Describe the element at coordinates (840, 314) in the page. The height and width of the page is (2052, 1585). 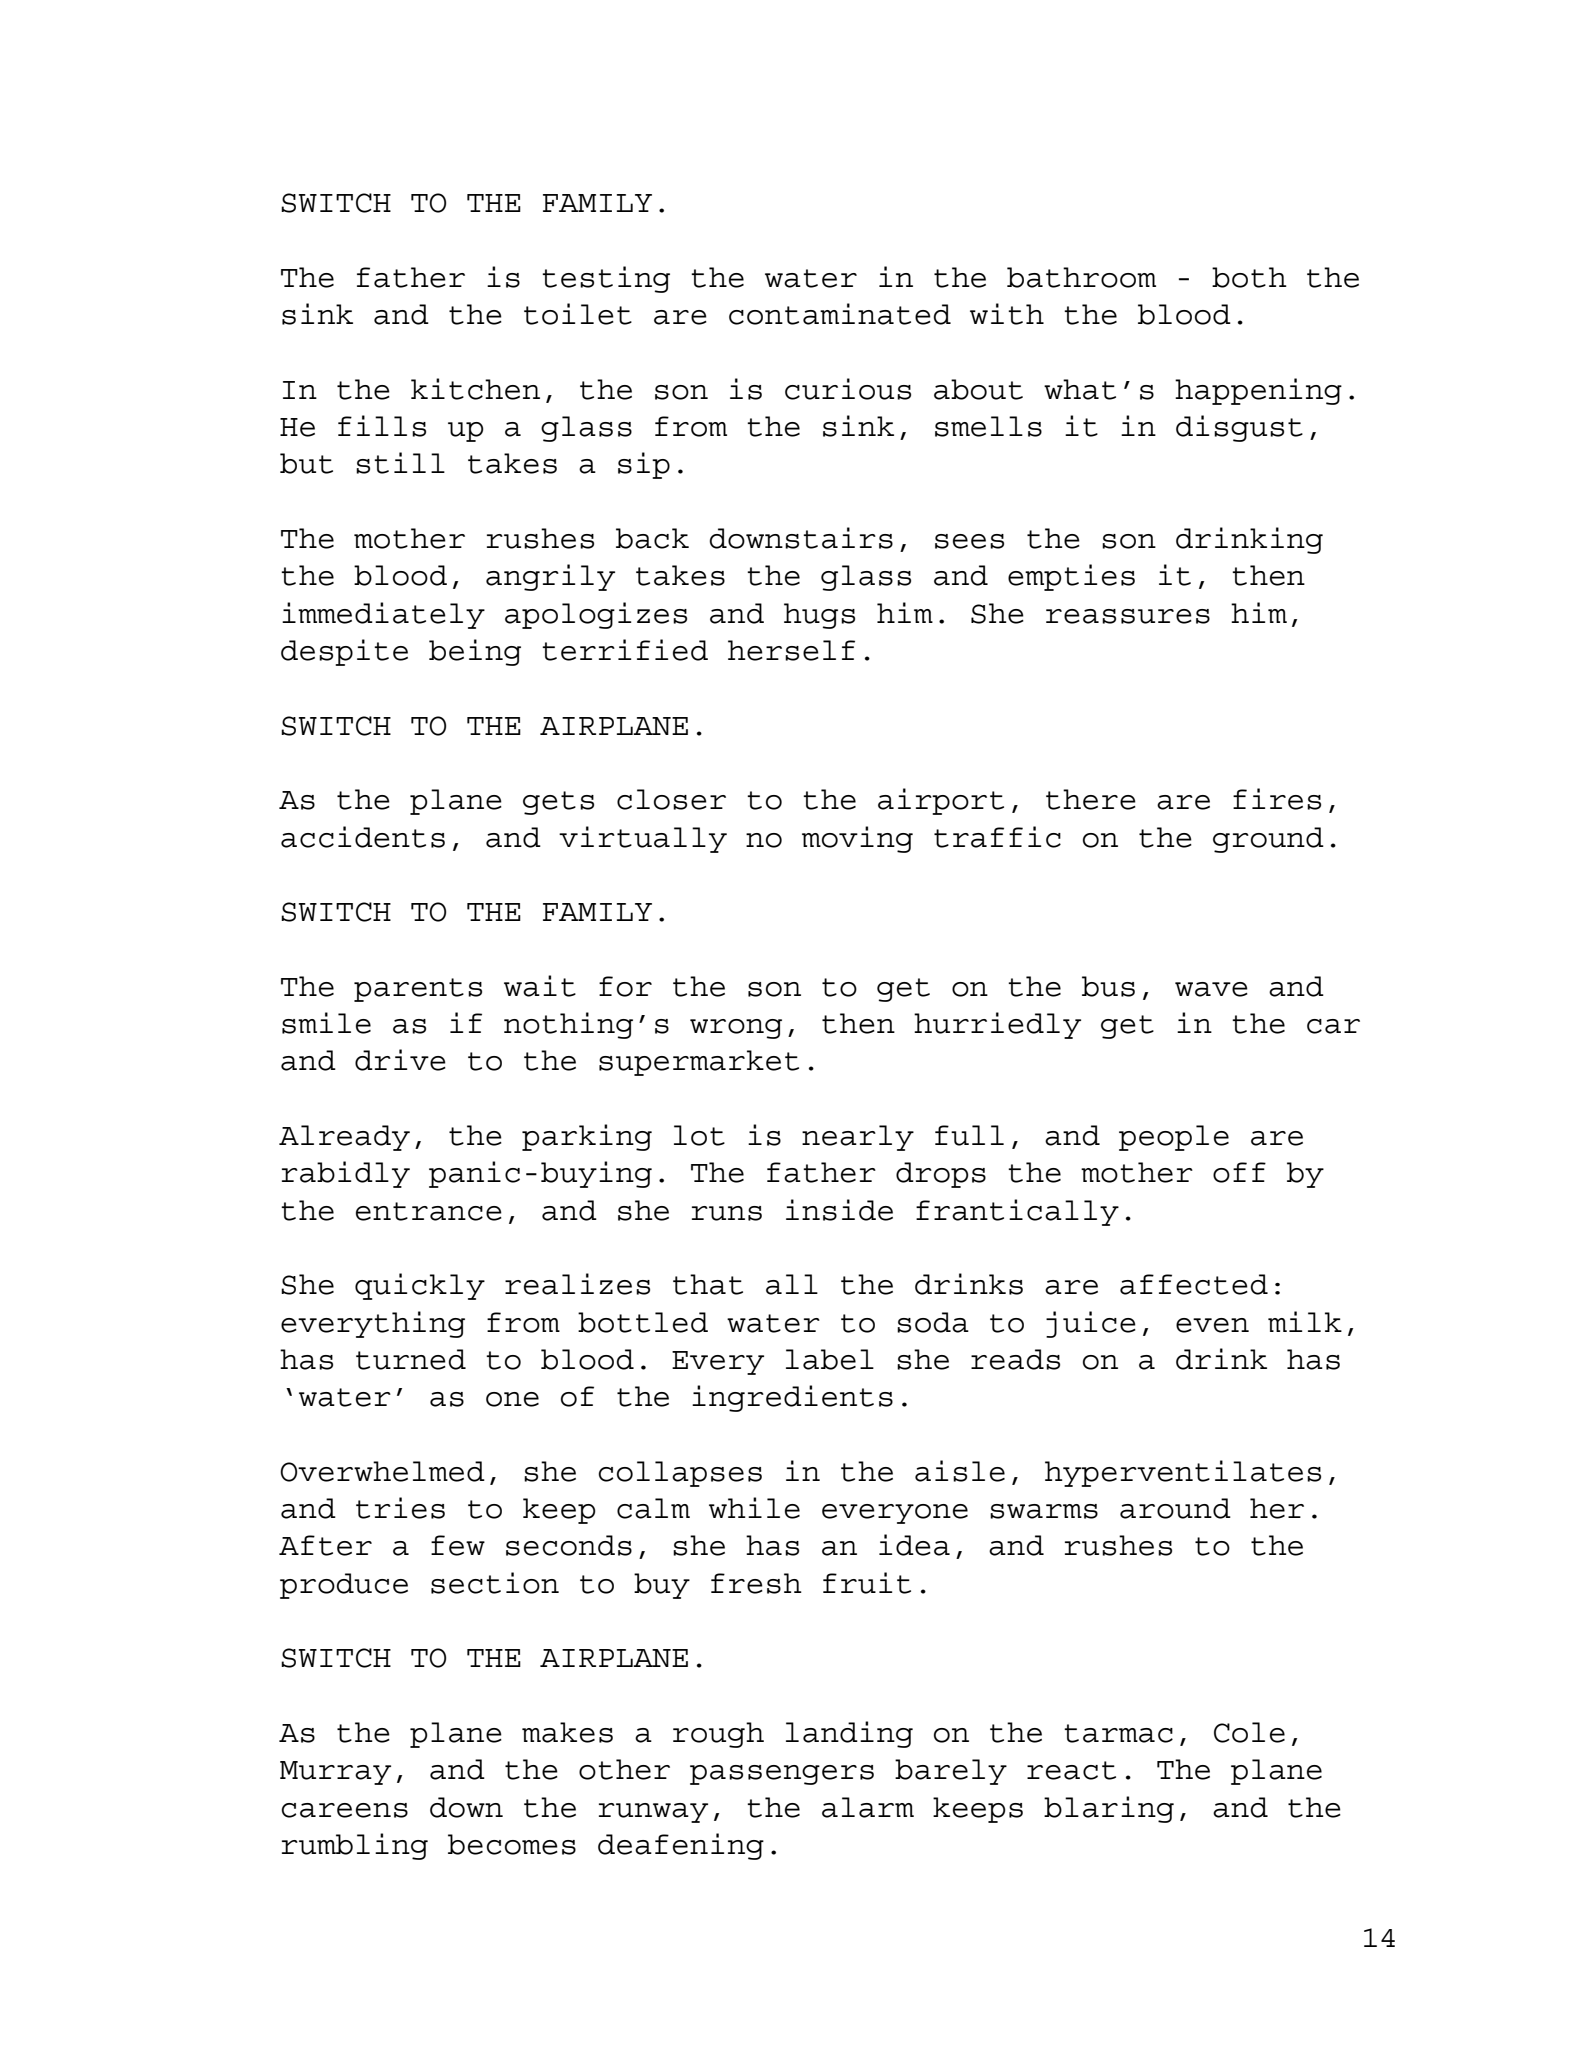
I see `contaminated` at that location.
